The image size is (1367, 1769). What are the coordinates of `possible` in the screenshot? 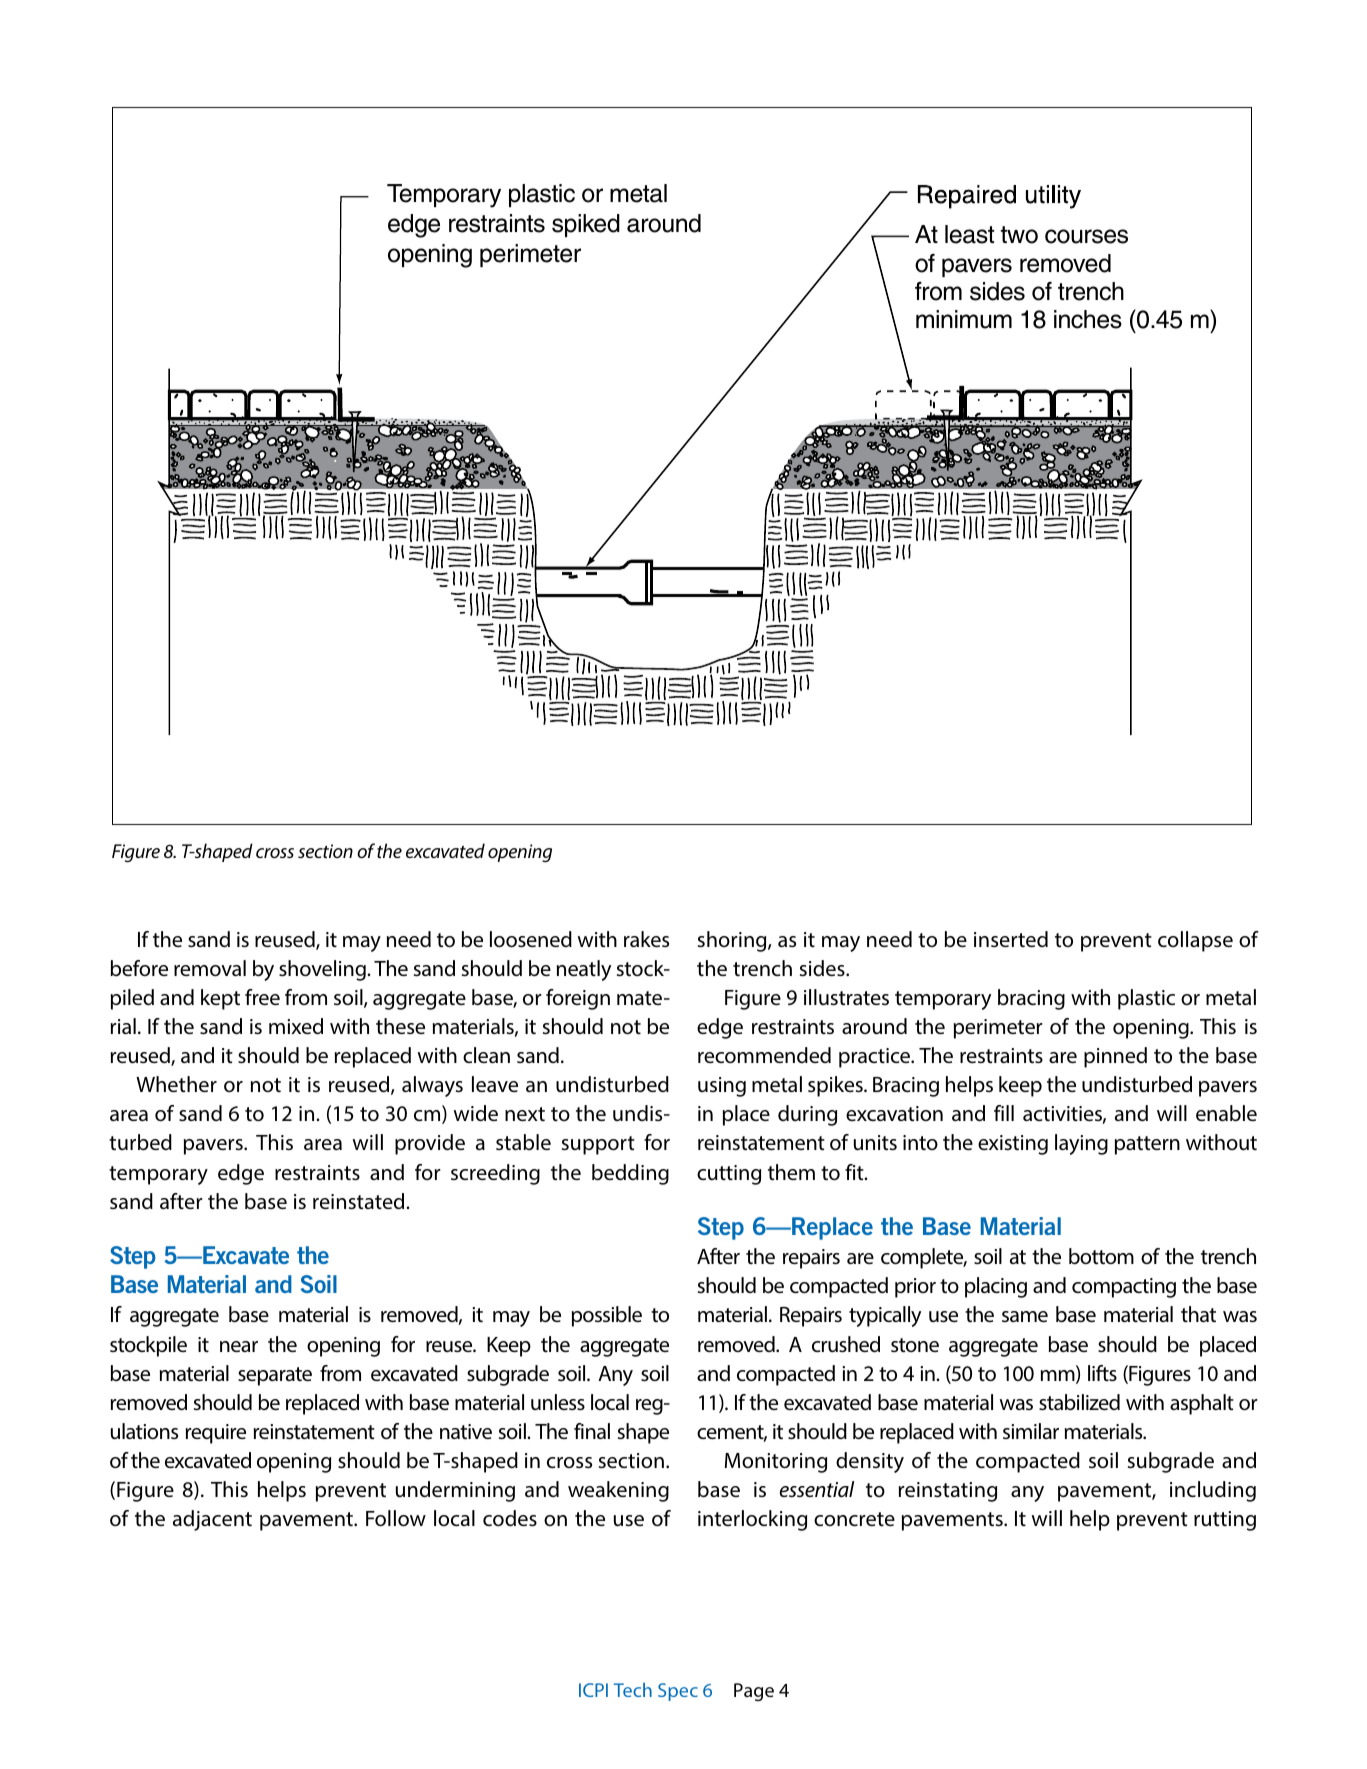 It's located at (607, 1316).
